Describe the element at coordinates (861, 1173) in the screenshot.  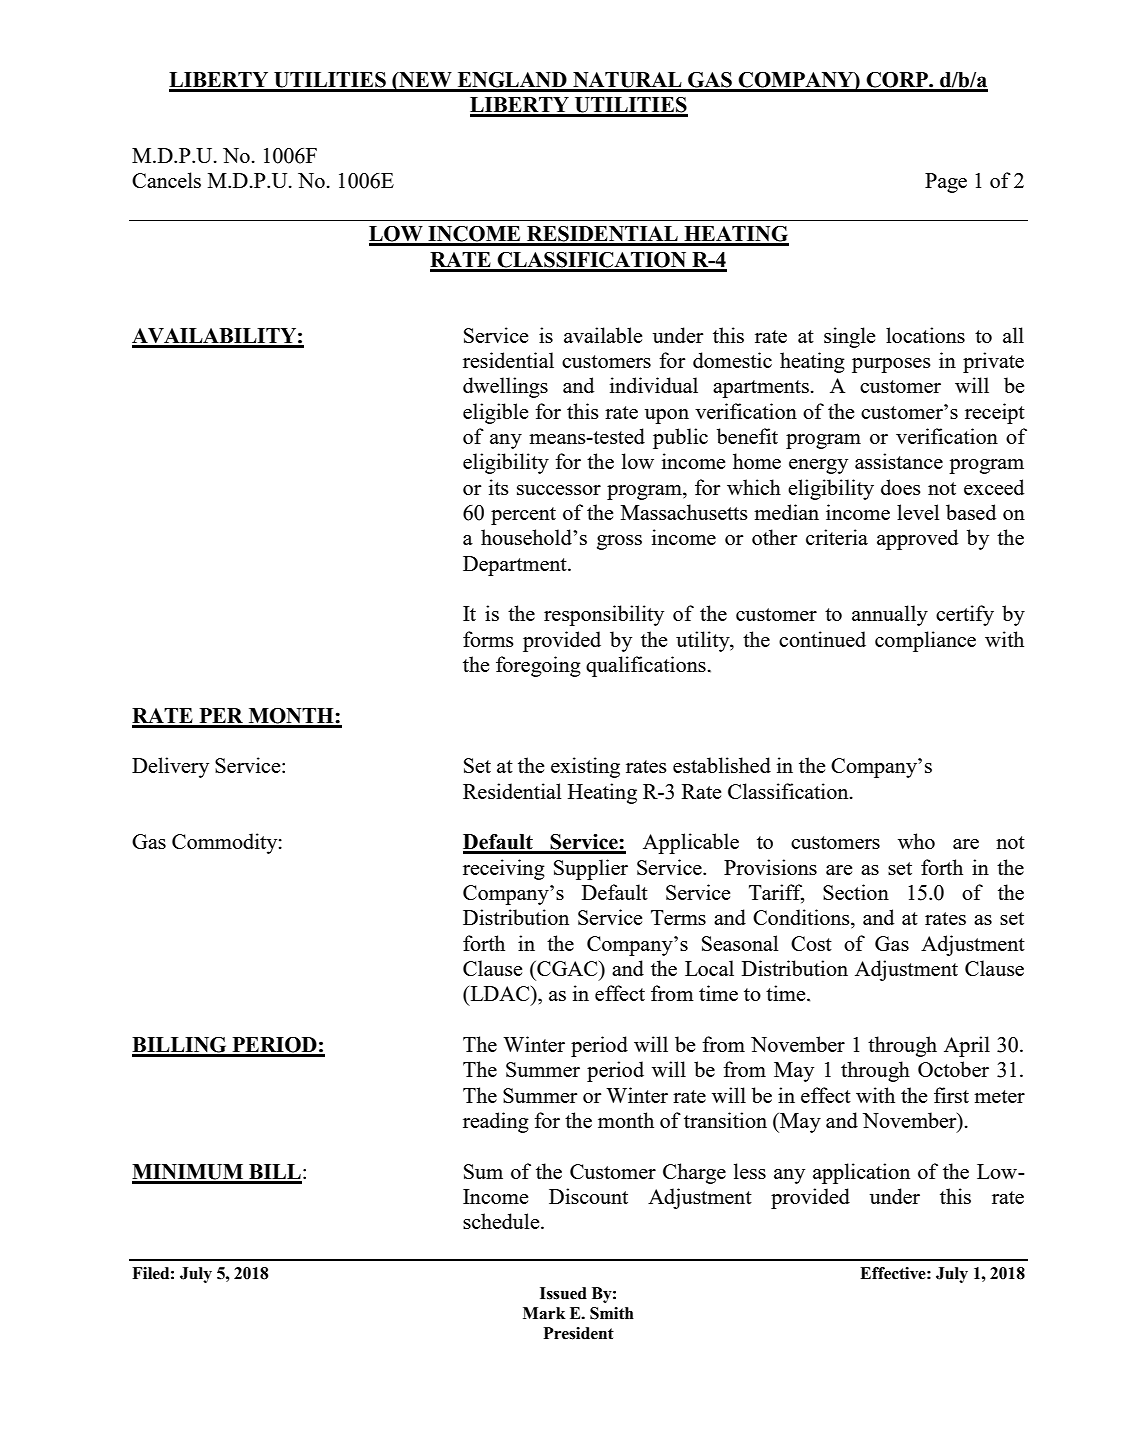
I see `application` at that location.
